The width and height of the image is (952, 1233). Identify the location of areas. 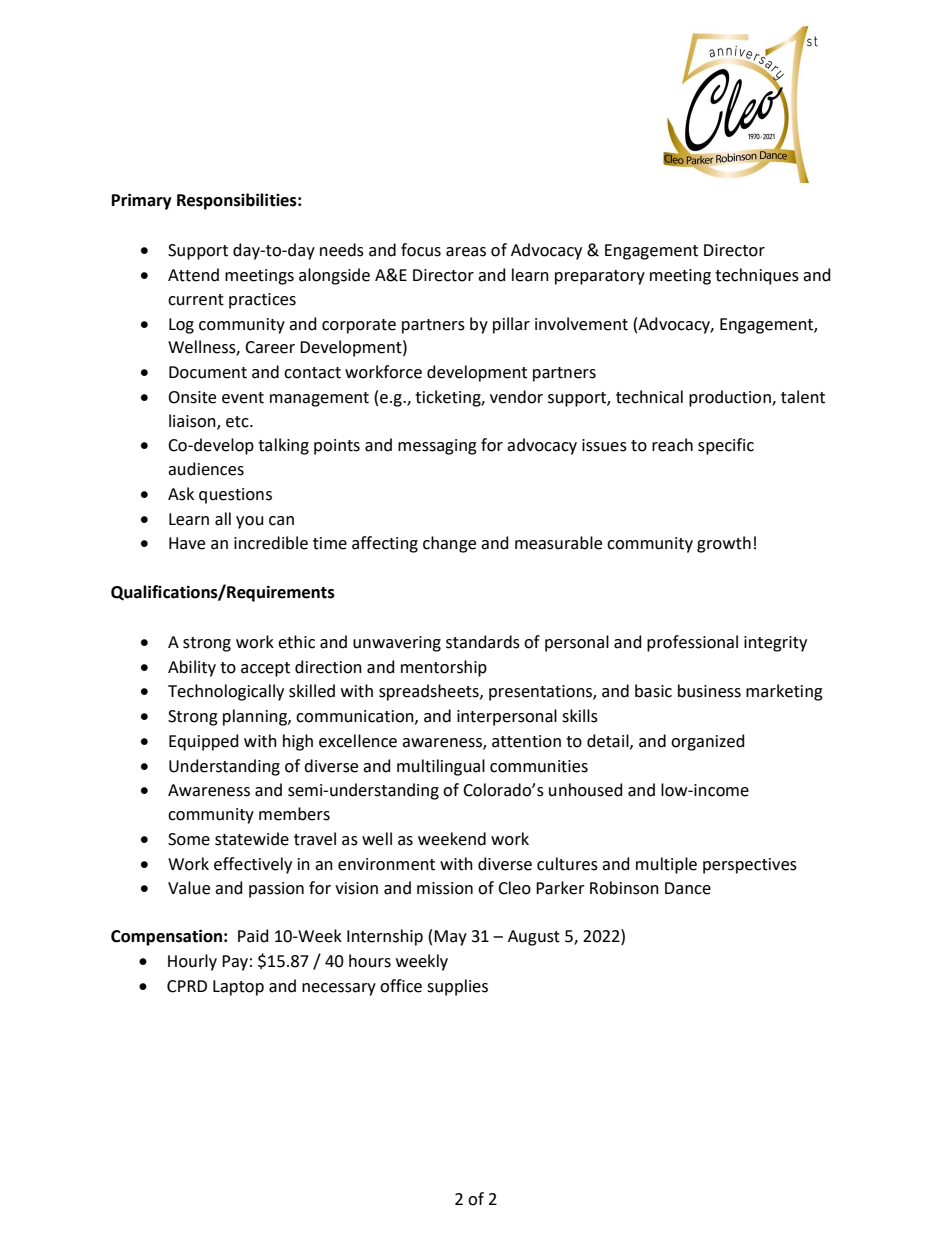
(466, 252).
